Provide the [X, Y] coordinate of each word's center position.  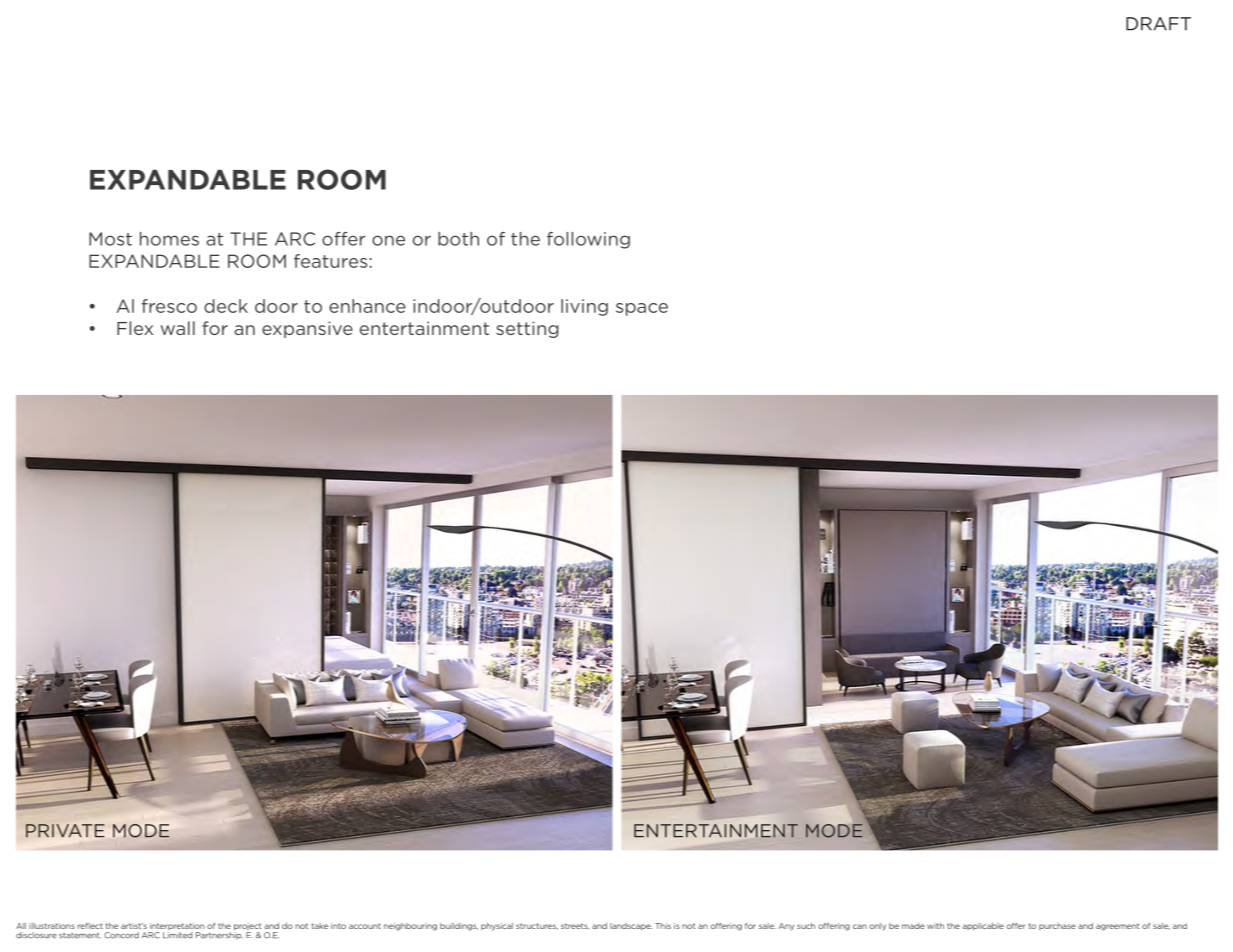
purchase [1057, 926]
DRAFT [1158, 24]
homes [169, 239]
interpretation [176, 928]
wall [178, 328]
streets [575, 926]
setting [527, 329]
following [588, 240]
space [642, 309]
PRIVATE [65, 831]
